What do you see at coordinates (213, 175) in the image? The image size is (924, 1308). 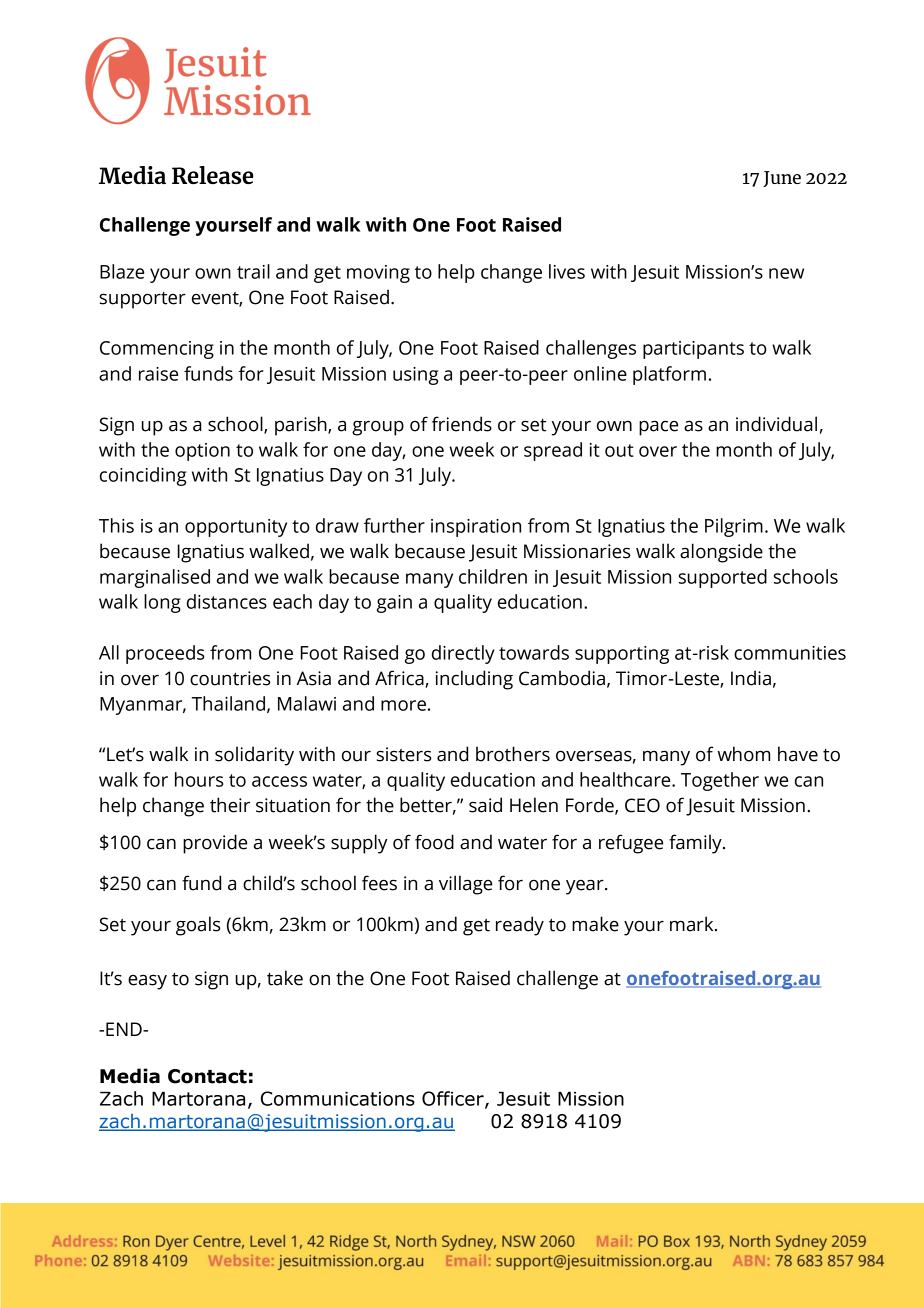 I see `Release` at bounding box center [213, 175].
